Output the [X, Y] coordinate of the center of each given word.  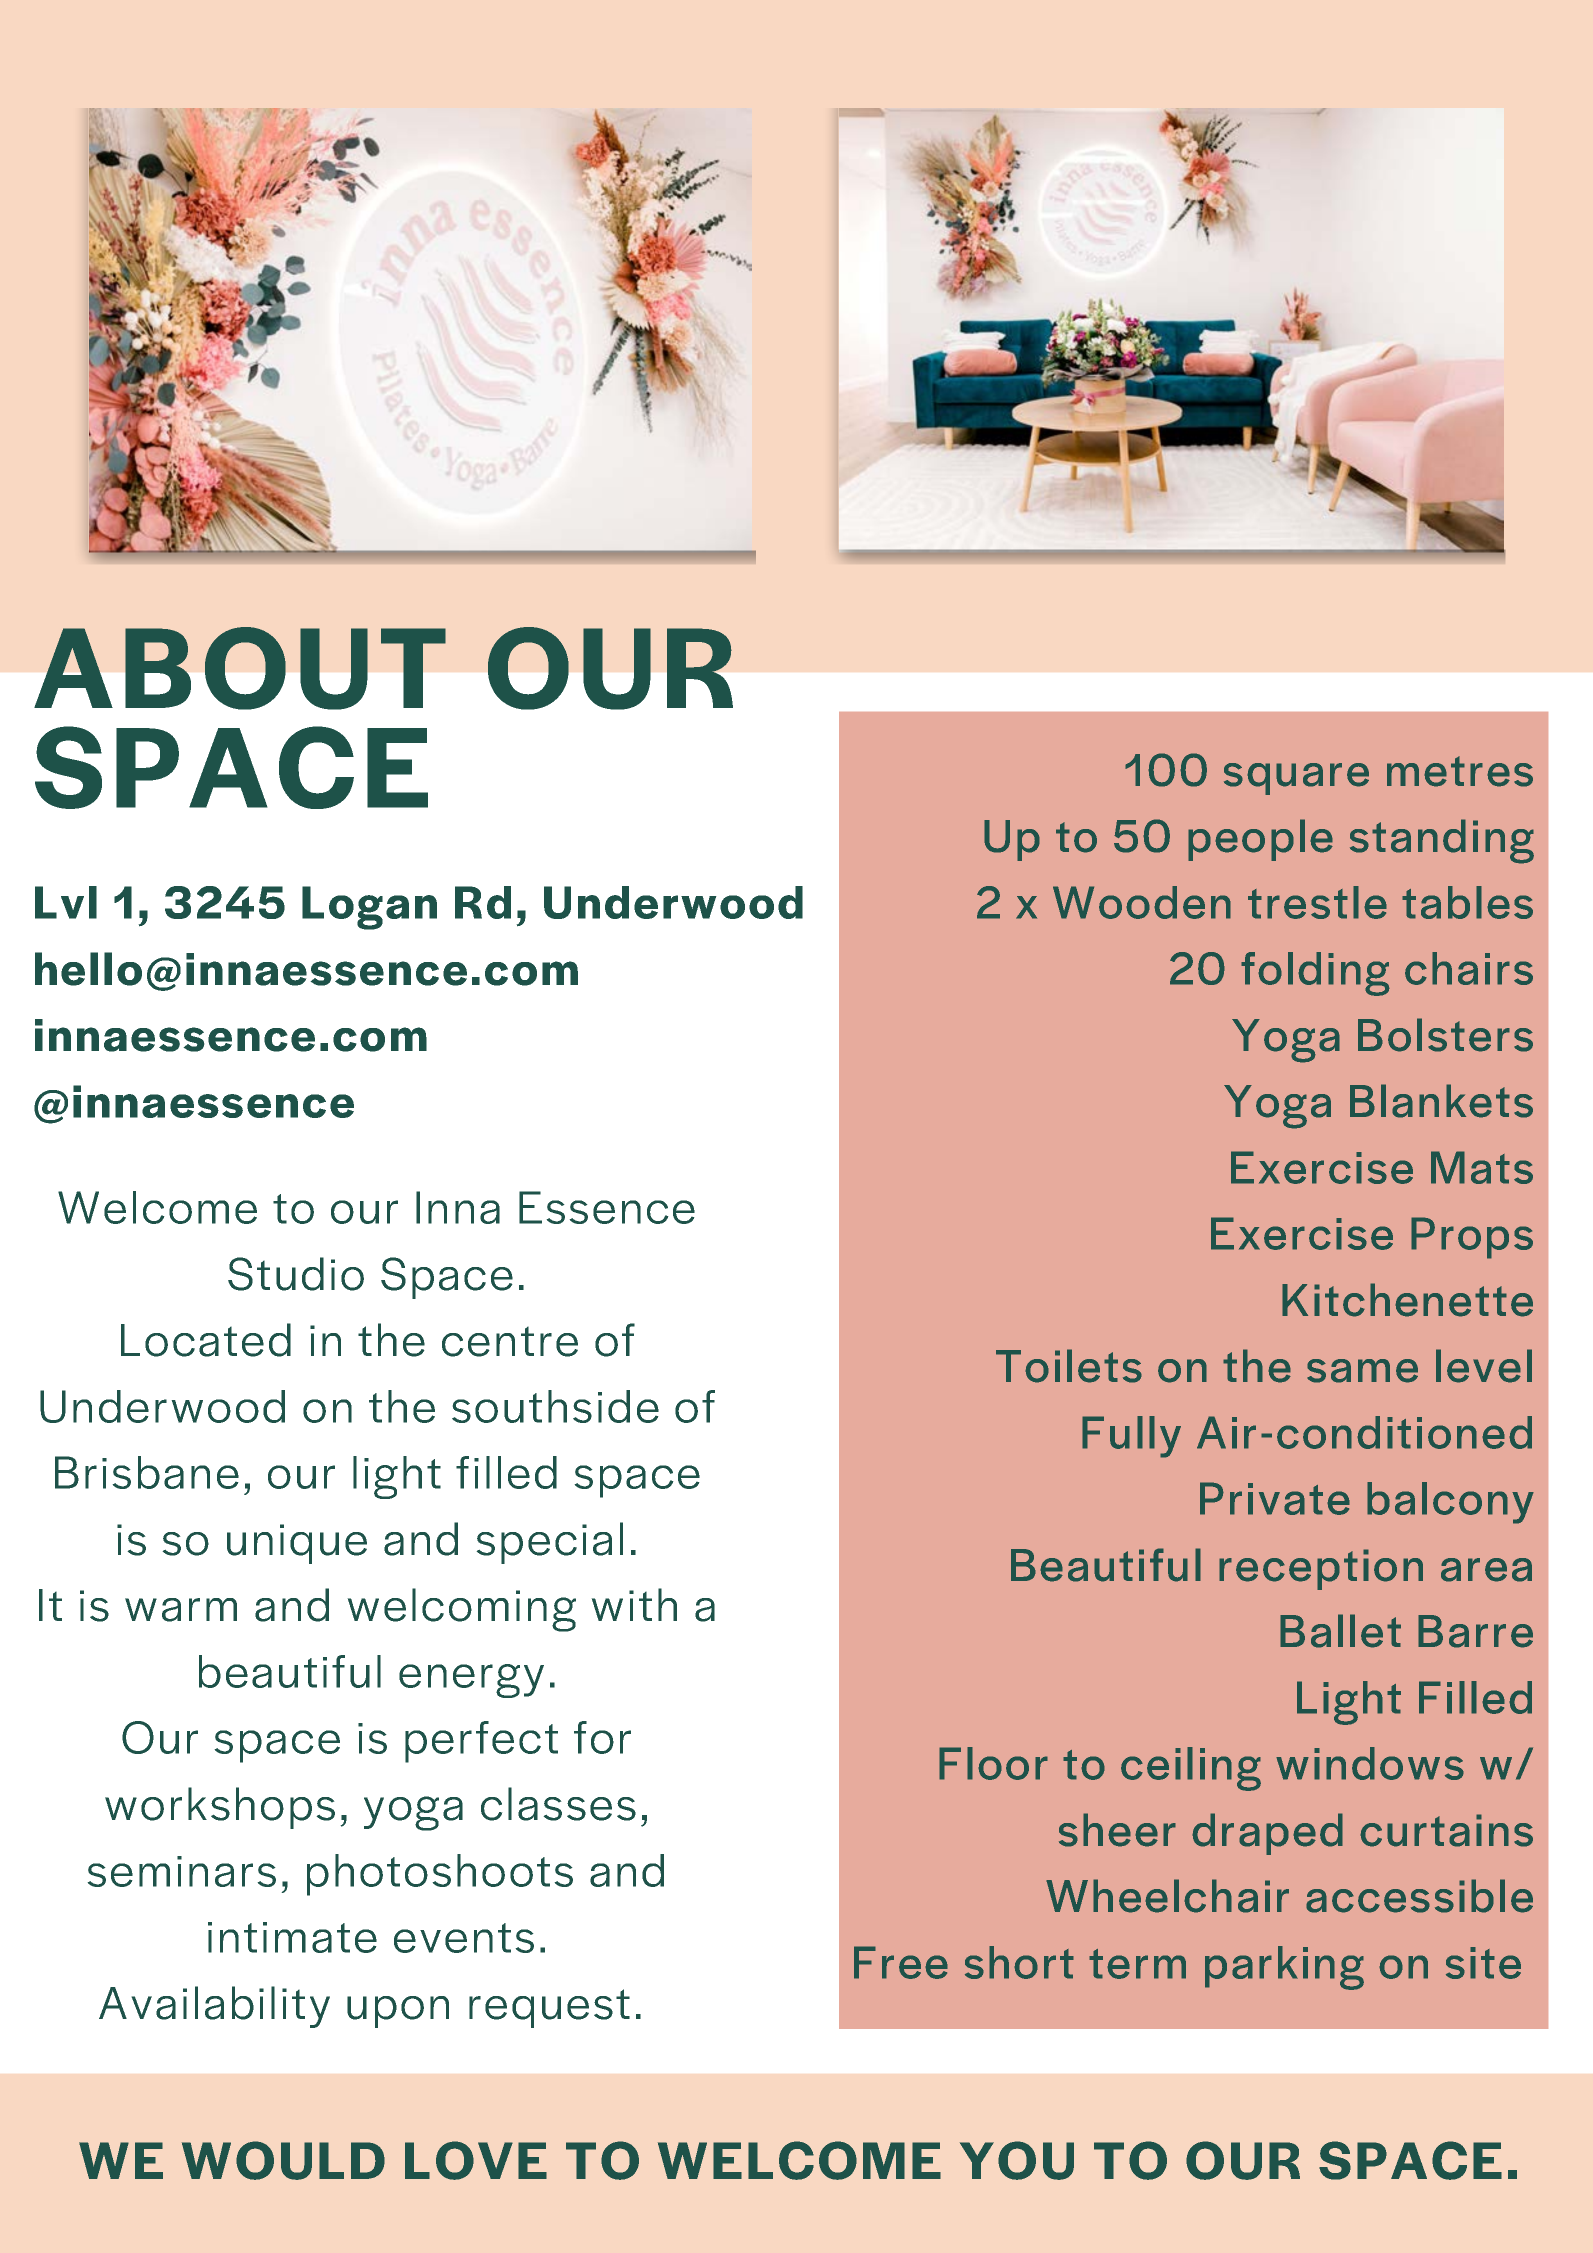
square [1296, 779]
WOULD [283, 2160]
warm [181, 1610]
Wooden [1142, 902]
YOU [1017, 2160]
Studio [296, 1274]
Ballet [1340, 1631]
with [634, 1604]
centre [510, 1342]
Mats [1482, 1167]
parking [1284, 1968]
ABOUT [240, 668]
